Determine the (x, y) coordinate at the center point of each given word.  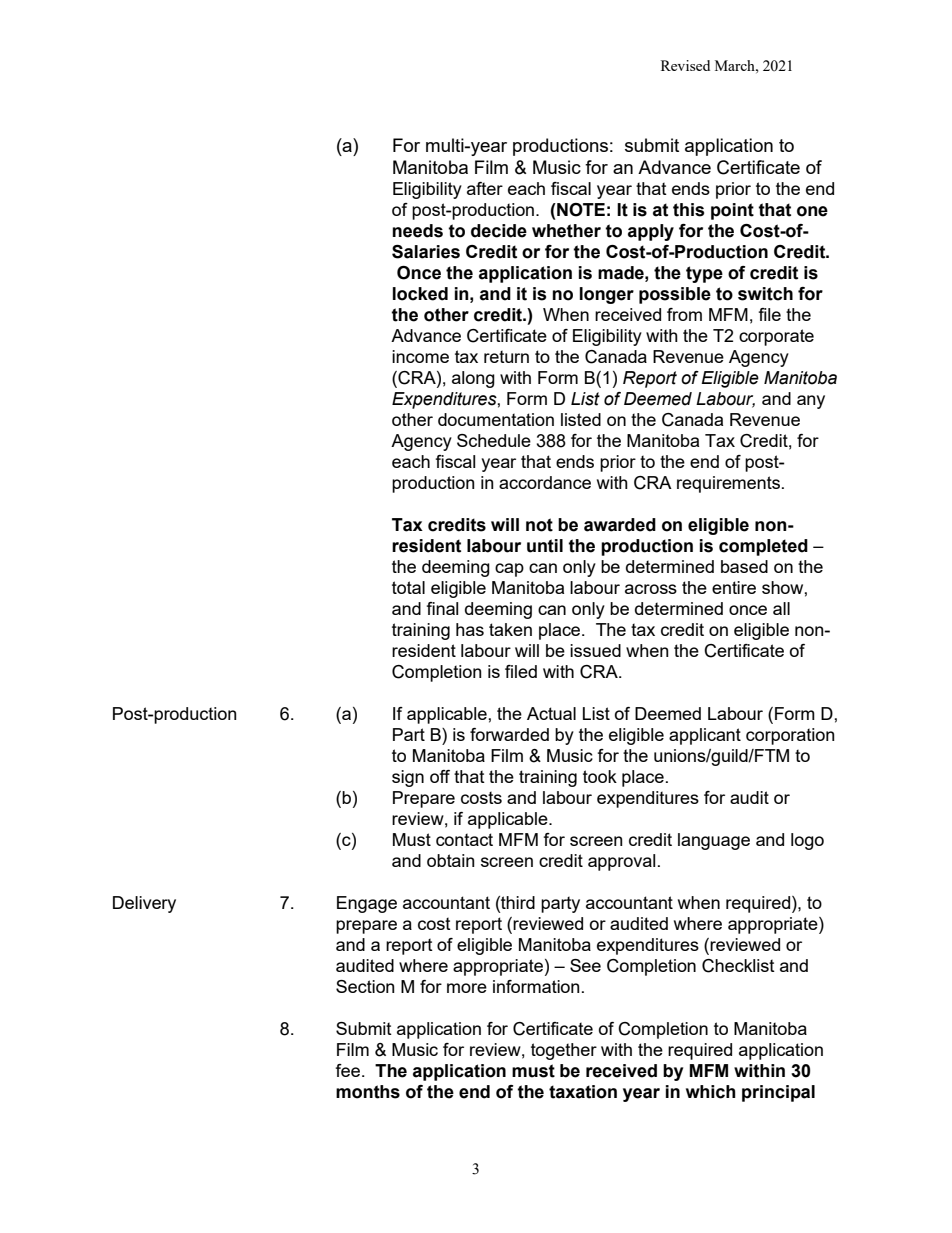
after (485, 188)
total (408, 587)
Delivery (144, 904)
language (714, 841)
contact (464, 839)
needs (417, 231)
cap (509, 570)
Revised (685, 65)
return (506, 357)
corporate (776, 337)
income (420, 356)
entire (734, 587)
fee (349, 1070)
